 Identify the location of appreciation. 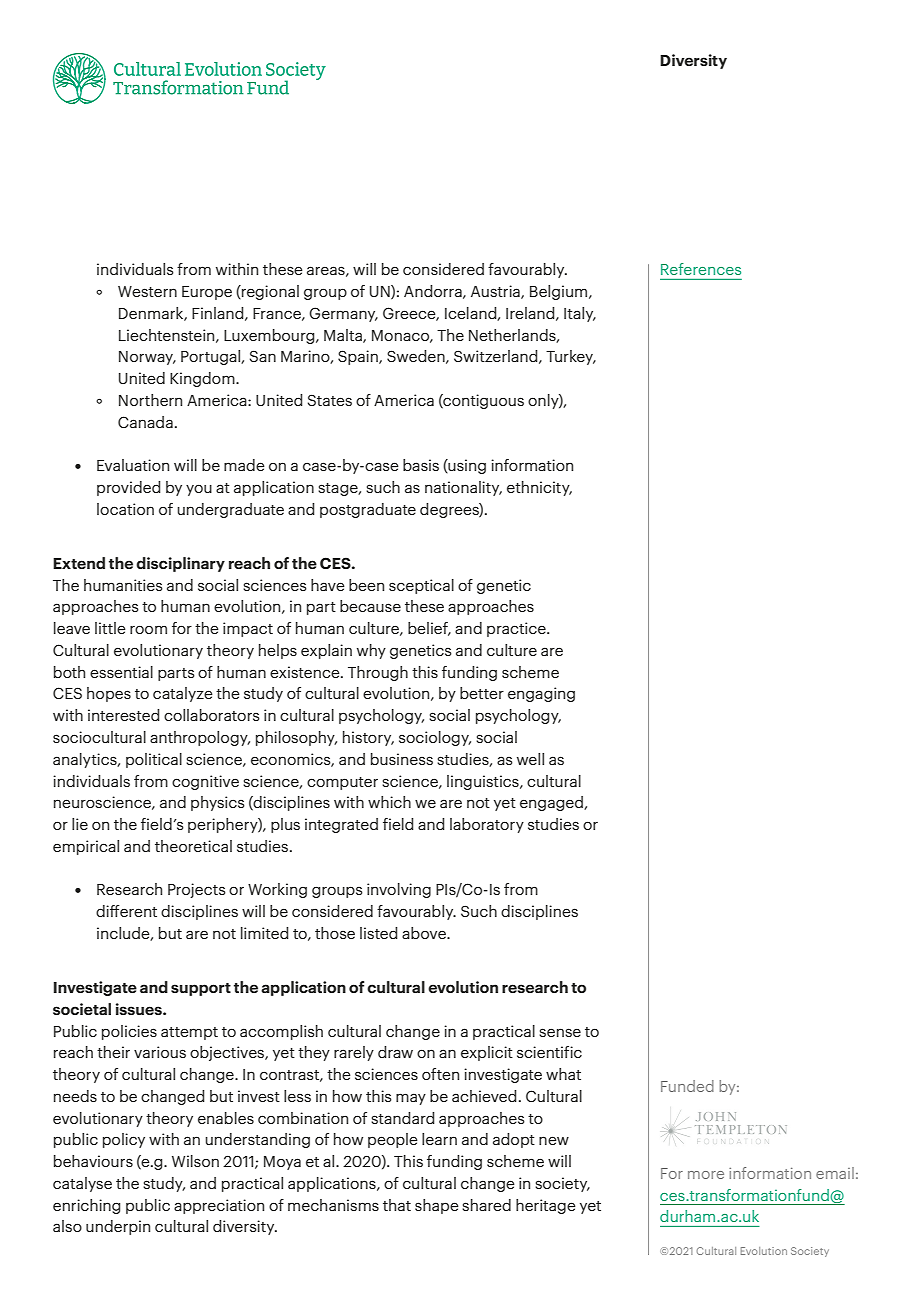
(219, 1206).
